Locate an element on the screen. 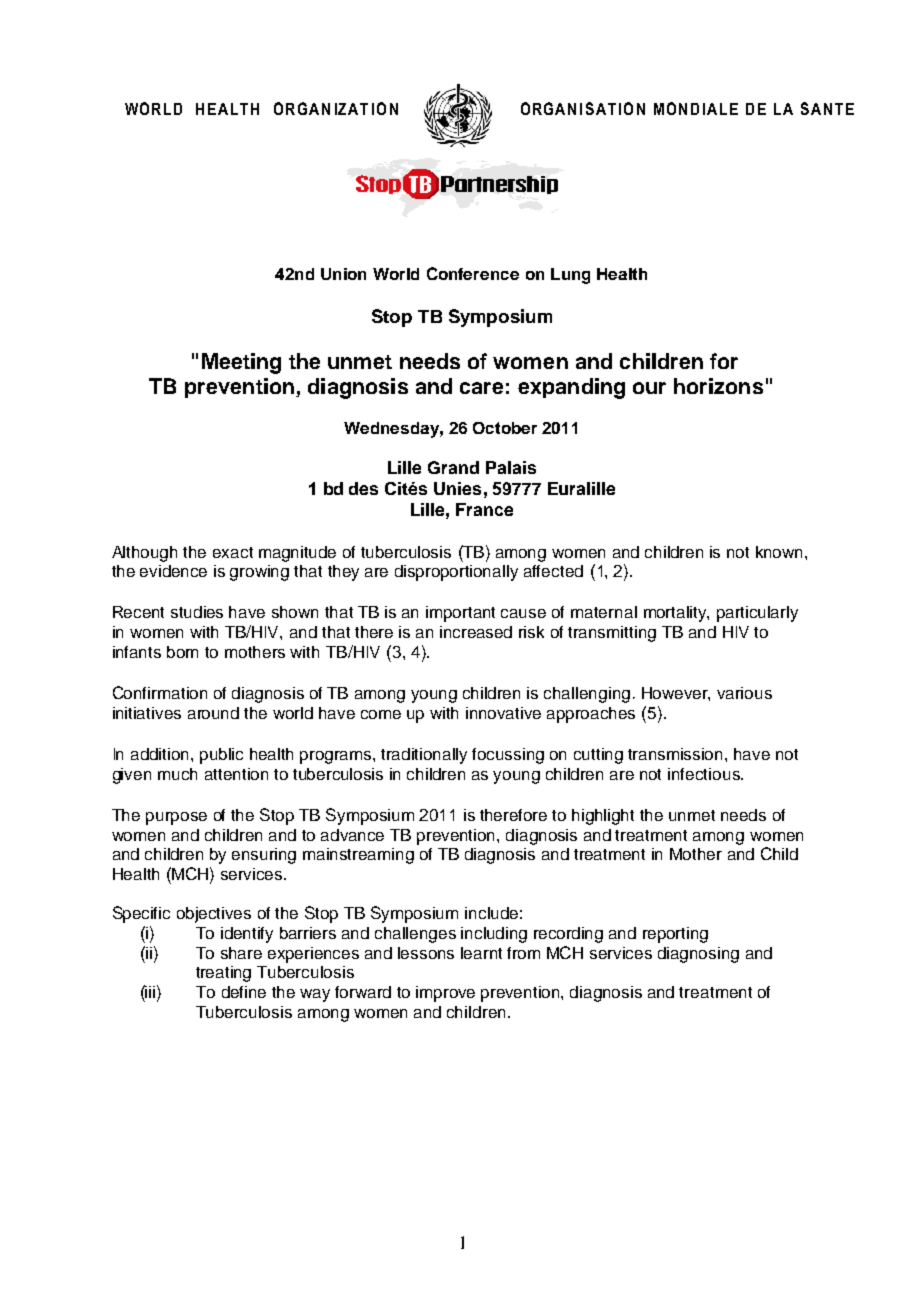 The image size is (924, 1308). Union is located at coordinates (343, 274).
